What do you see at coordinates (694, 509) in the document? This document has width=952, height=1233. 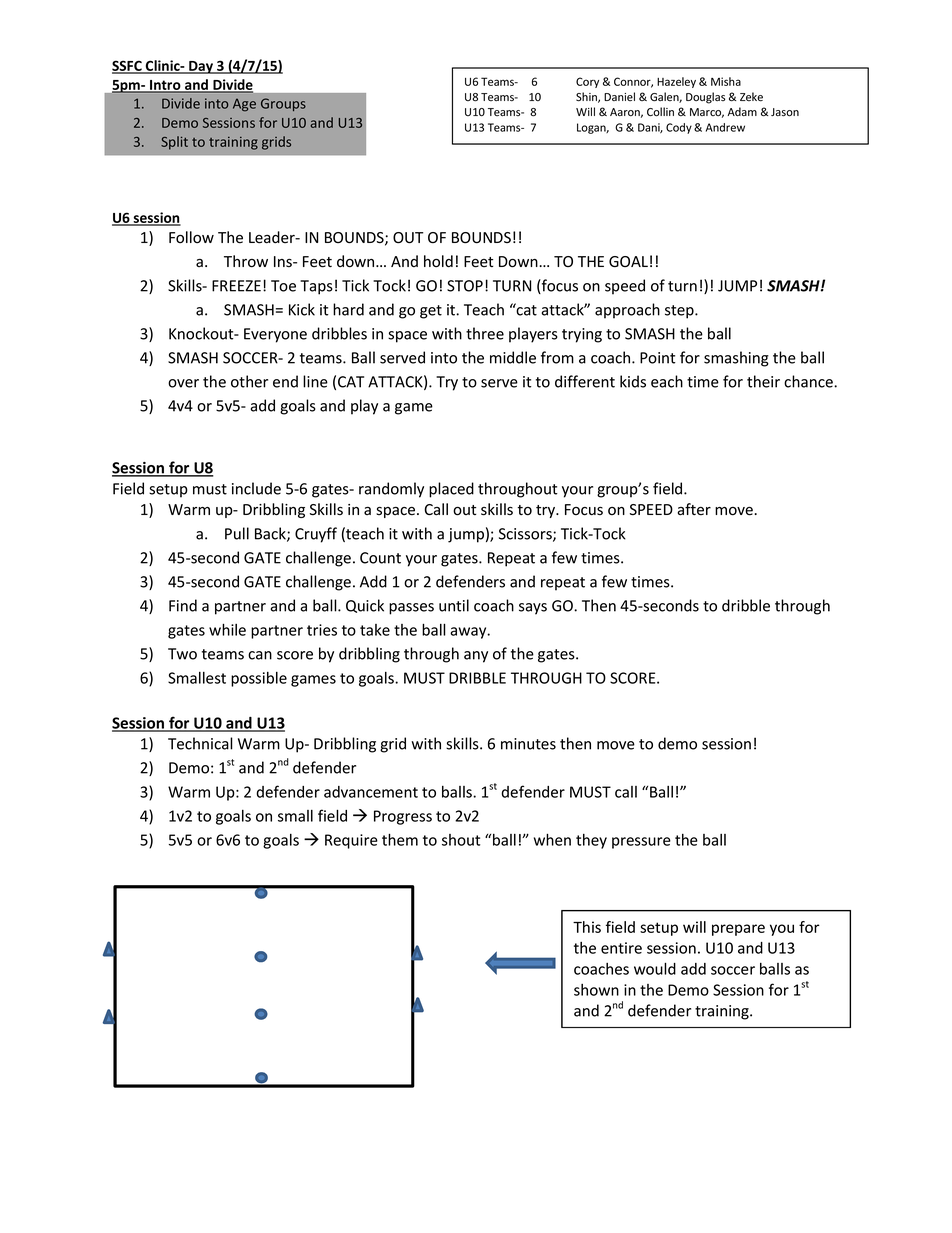 I see `after` at bounding box center [694, 509].
